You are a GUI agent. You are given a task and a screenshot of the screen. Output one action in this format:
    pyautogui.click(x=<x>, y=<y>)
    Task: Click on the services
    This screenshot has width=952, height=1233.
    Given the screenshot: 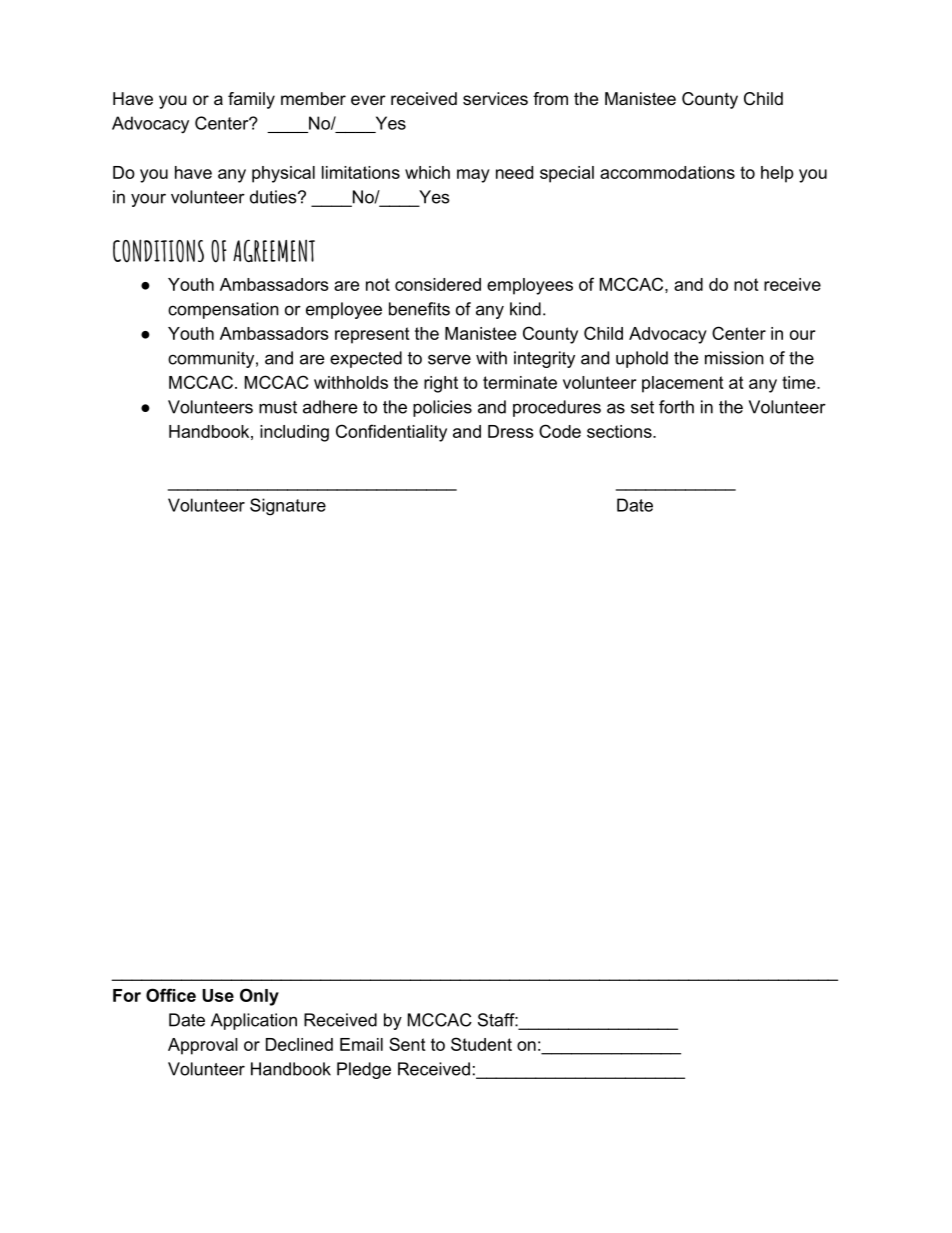 What is the action you would take?
    pyautogui.click(x=495, y=98)
